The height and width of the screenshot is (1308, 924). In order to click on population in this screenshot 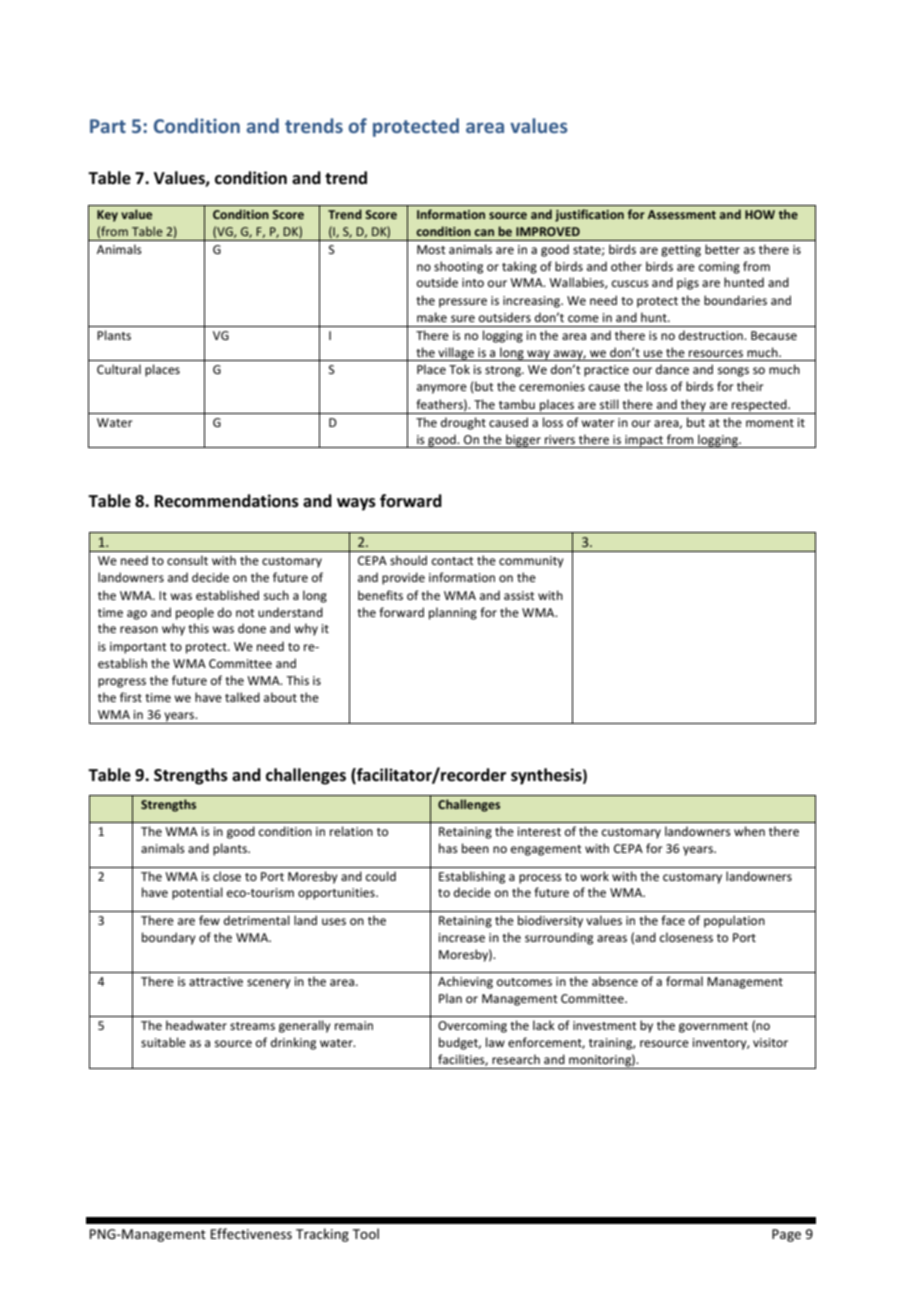, I will do `click(734, 921)`.
